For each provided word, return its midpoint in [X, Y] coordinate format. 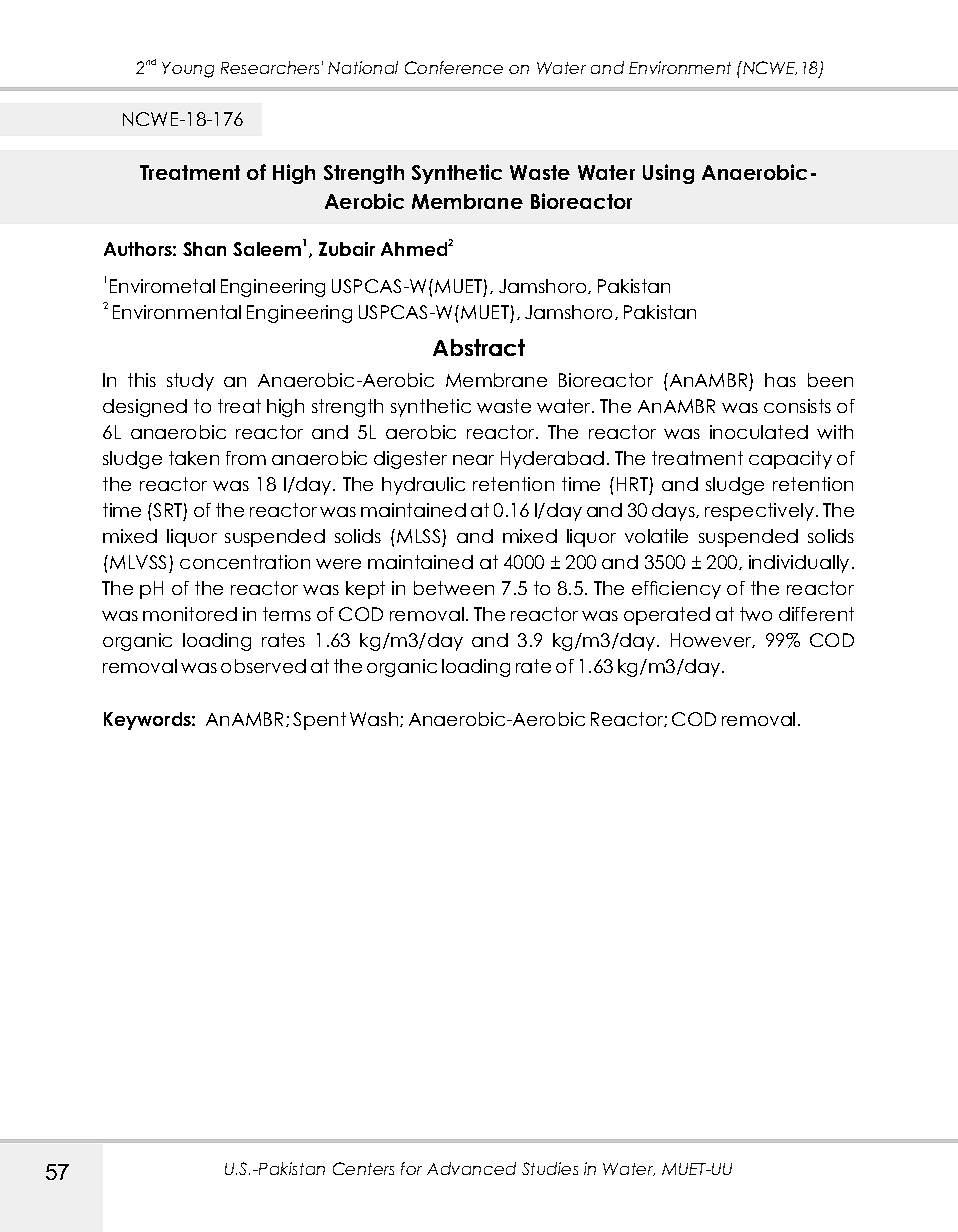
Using [668, 174]
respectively [761, 512]
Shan [204, 249]
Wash [375, 719]
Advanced [471, 1168]
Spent [319, 721]
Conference [454, 67]
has [780, 380]
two [756, 614]
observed [263, 666]
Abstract [479, 347]
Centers [363, 1168]
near [473, 460]
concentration [245, 562]
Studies [550, 1168]
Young [188, 70]
